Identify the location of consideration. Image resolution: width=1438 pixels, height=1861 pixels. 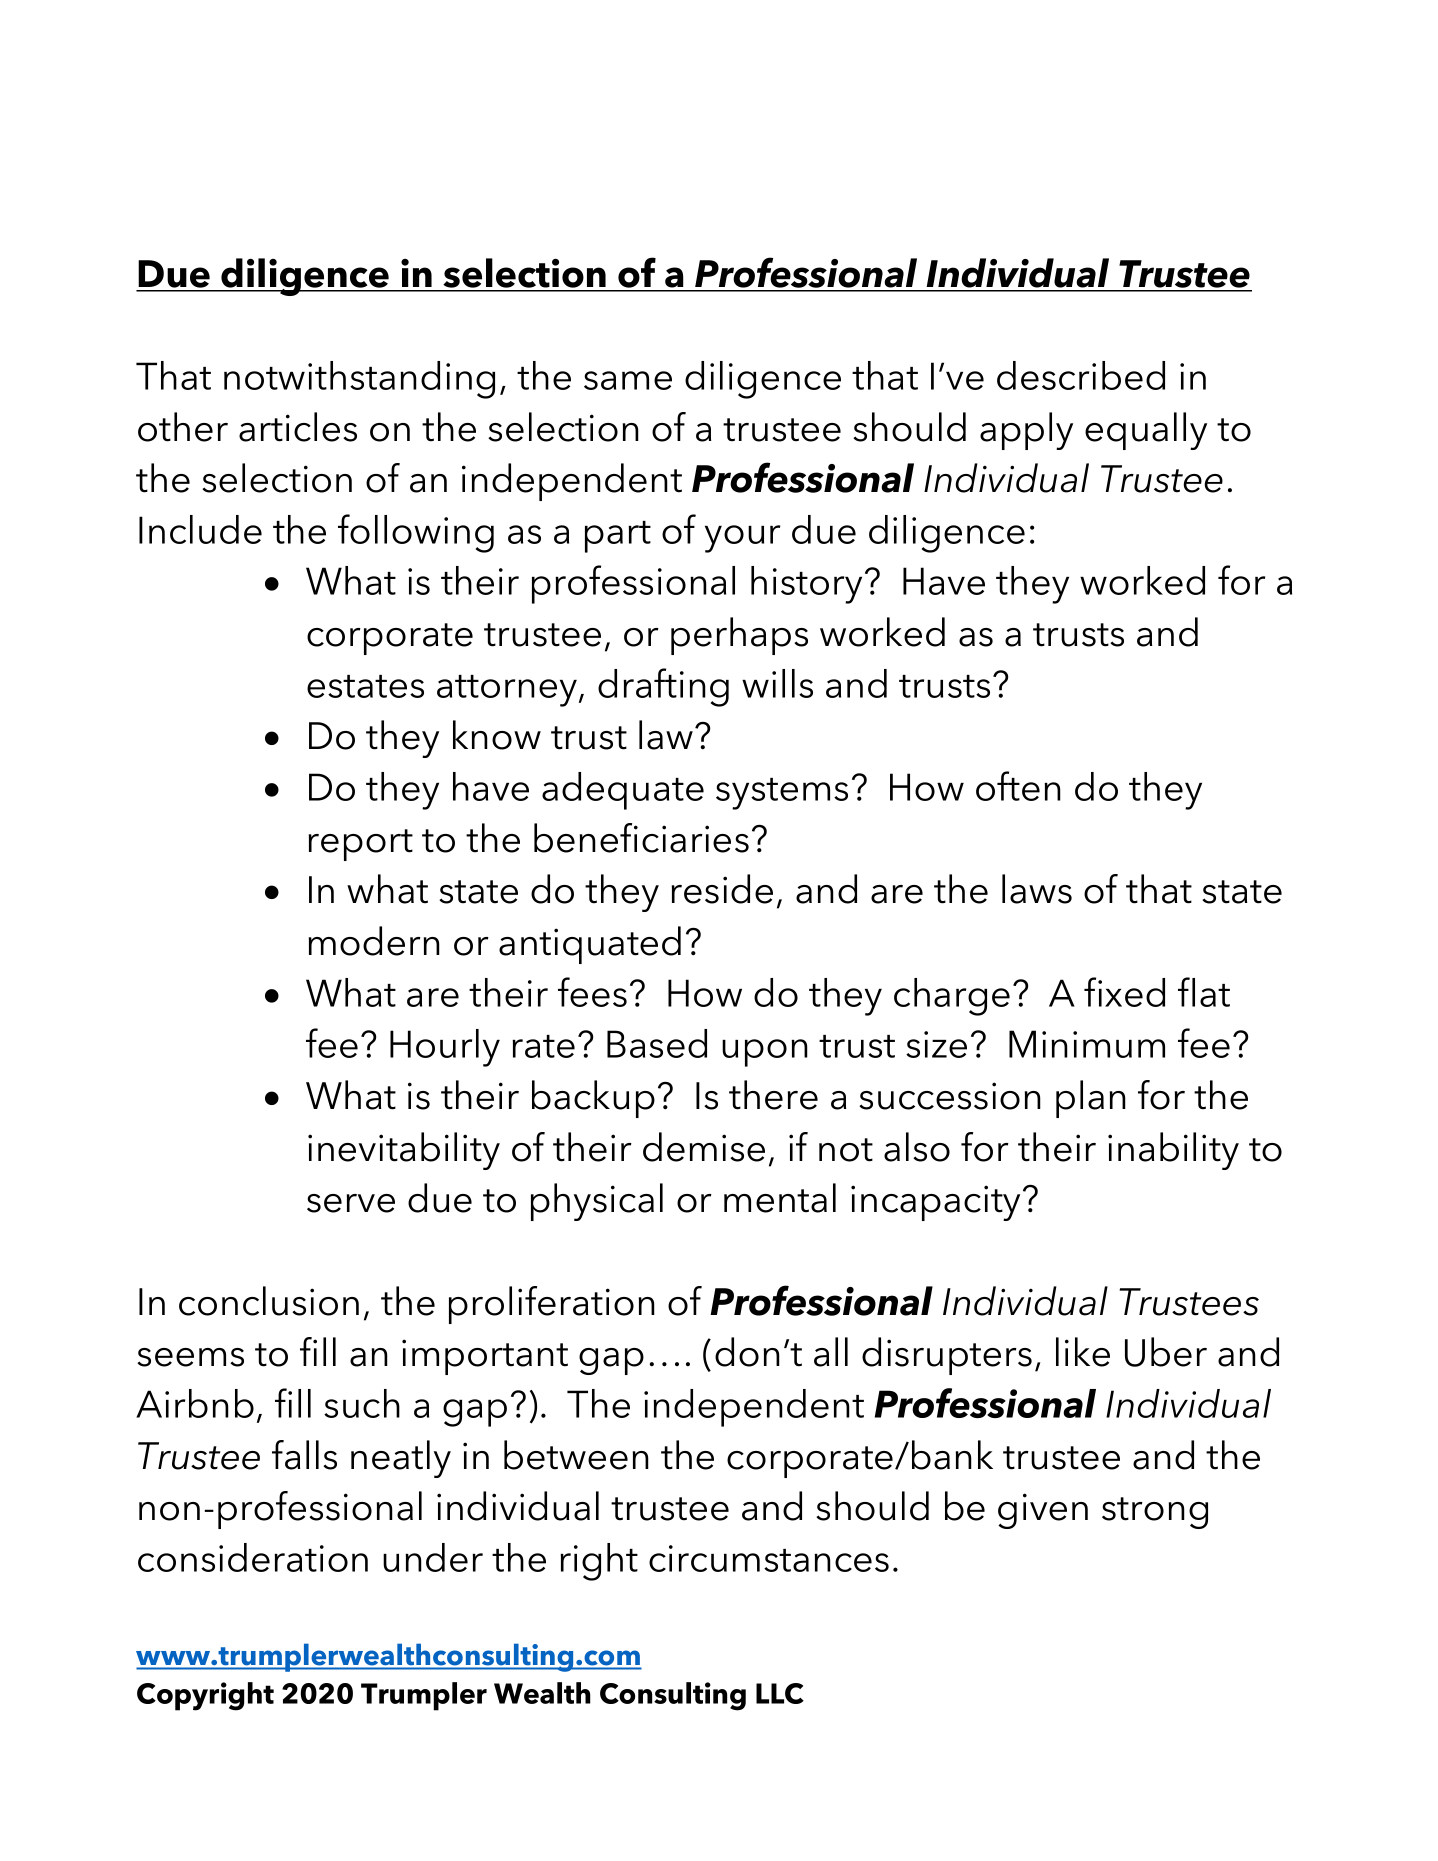
(253, 1557).
